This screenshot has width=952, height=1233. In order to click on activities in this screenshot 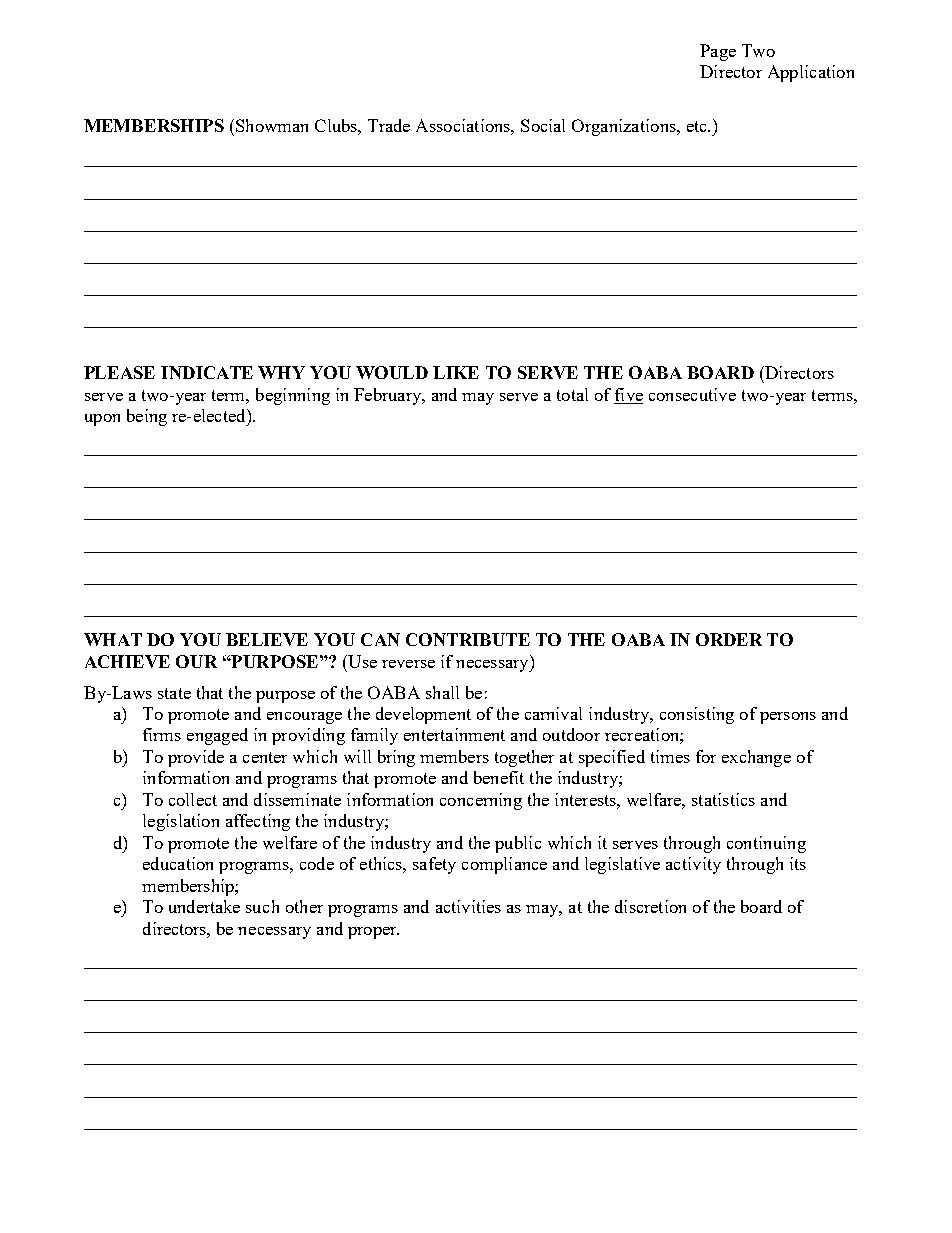, I will do `click(468, 906)`.
